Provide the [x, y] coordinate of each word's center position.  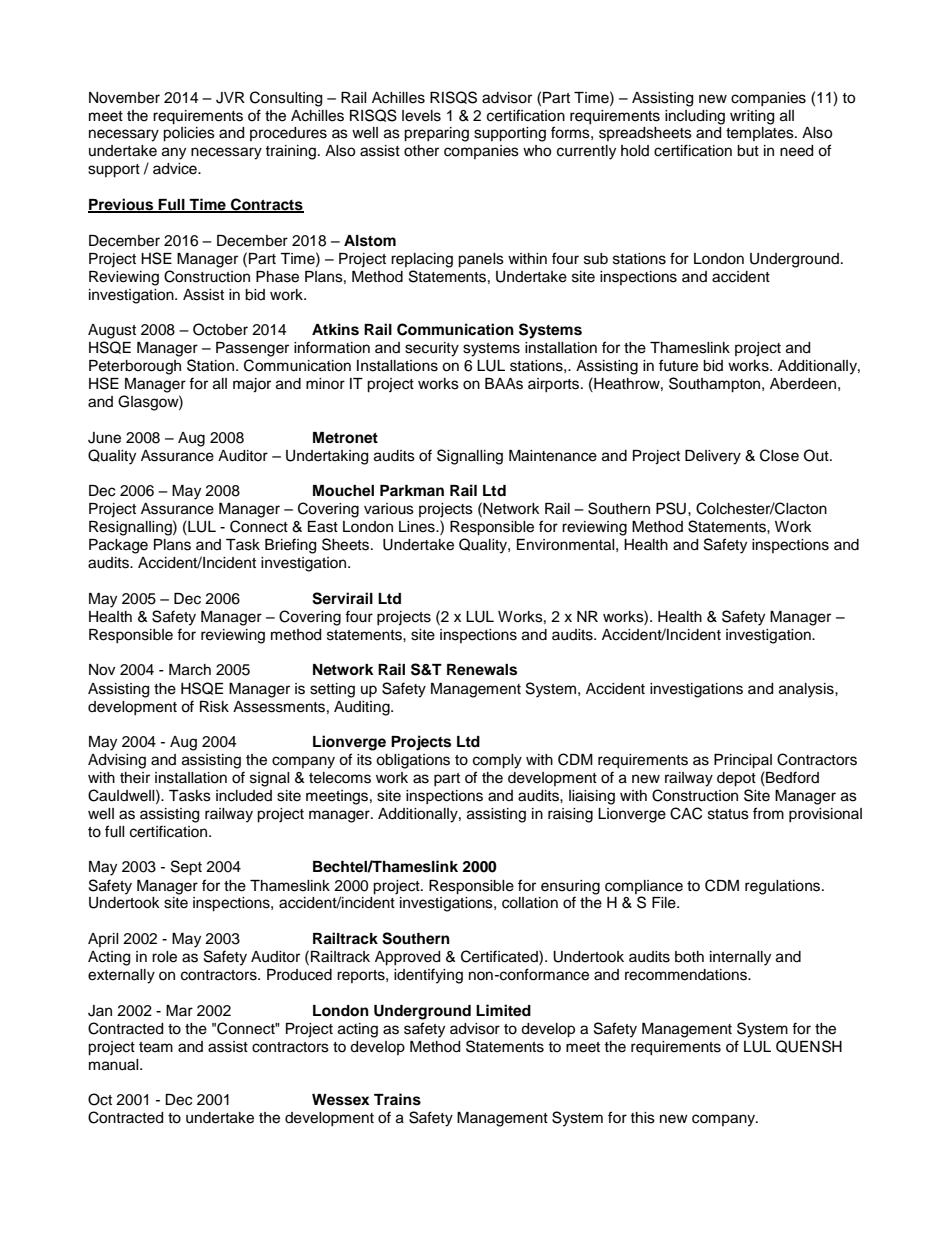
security [432, 349]
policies [189, 134]
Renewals [482, 670]
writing [752, 117]
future [678, 365]
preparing [436, 134]
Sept [186, 868]
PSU [671, 508]
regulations [784, 887]
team [156, 1047]
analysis [807, 690]
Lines [418, 527]
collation [530, 903]
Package [118, 546]
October [220, 329]
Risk [214, 707]
